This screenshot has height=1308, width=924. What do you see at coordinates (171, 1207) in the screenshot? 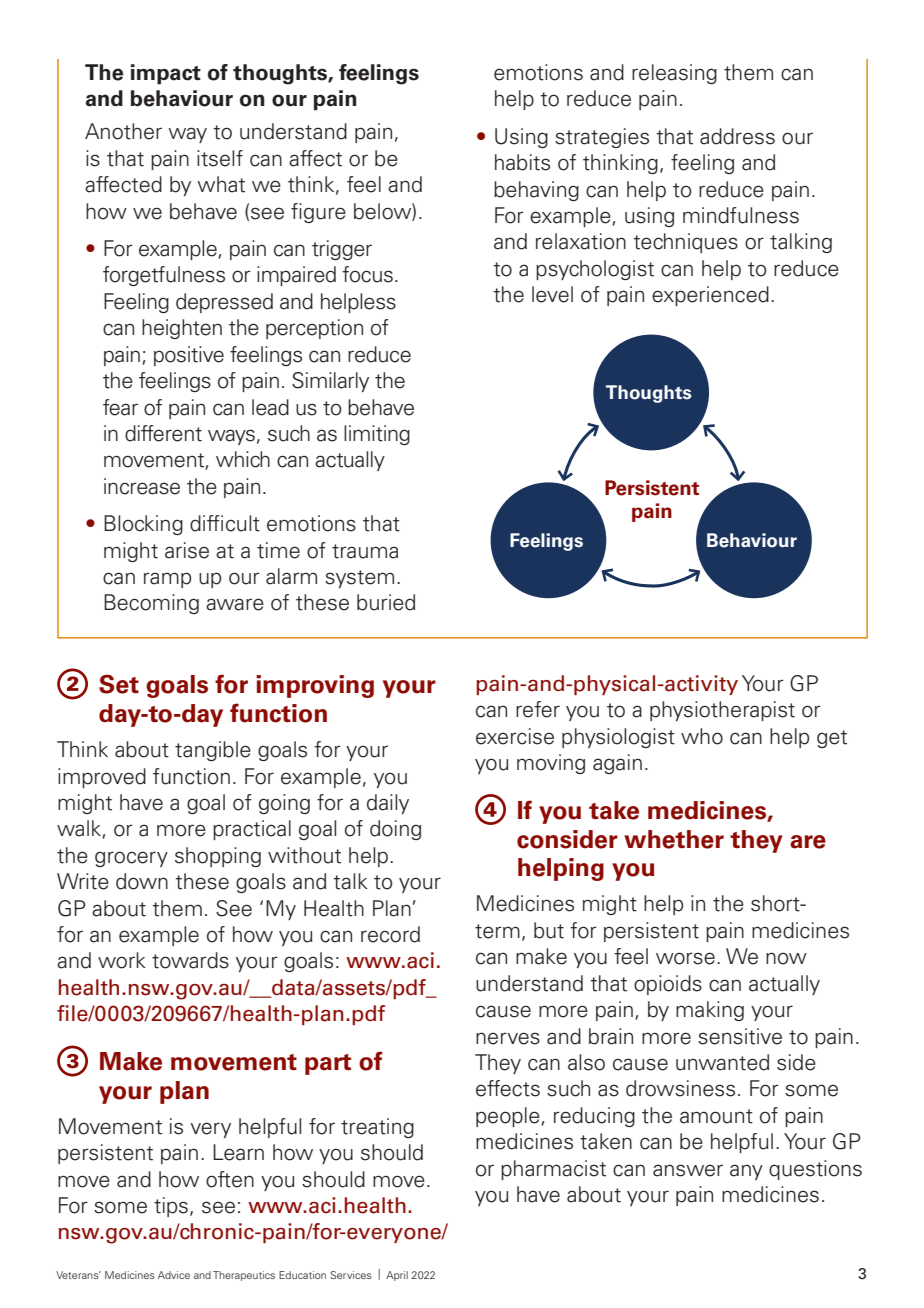
I see `tips` at bounding box center [171, 1207].
